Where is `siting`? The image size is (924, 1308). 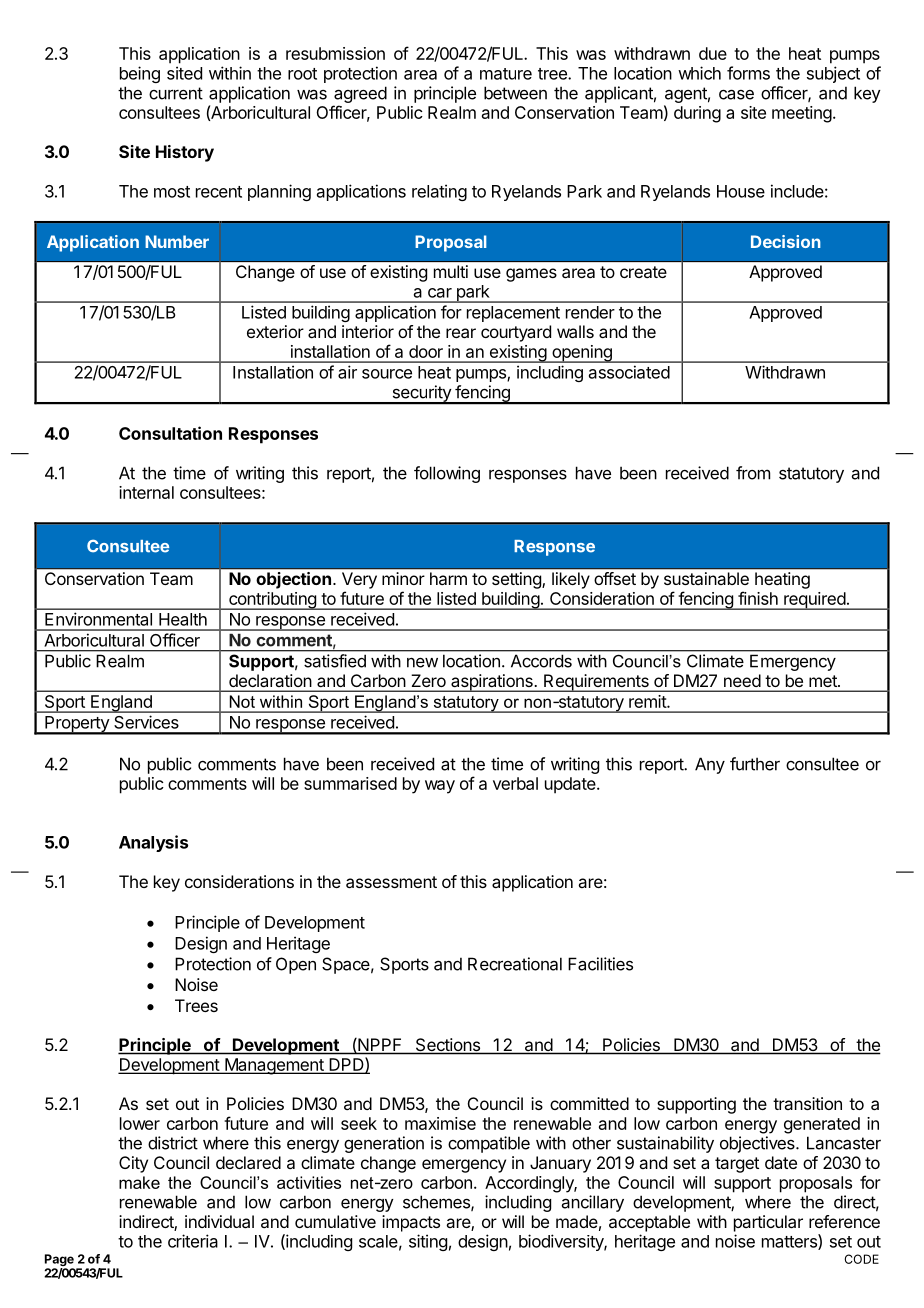
siting is located at coordinates (428, 1242).
